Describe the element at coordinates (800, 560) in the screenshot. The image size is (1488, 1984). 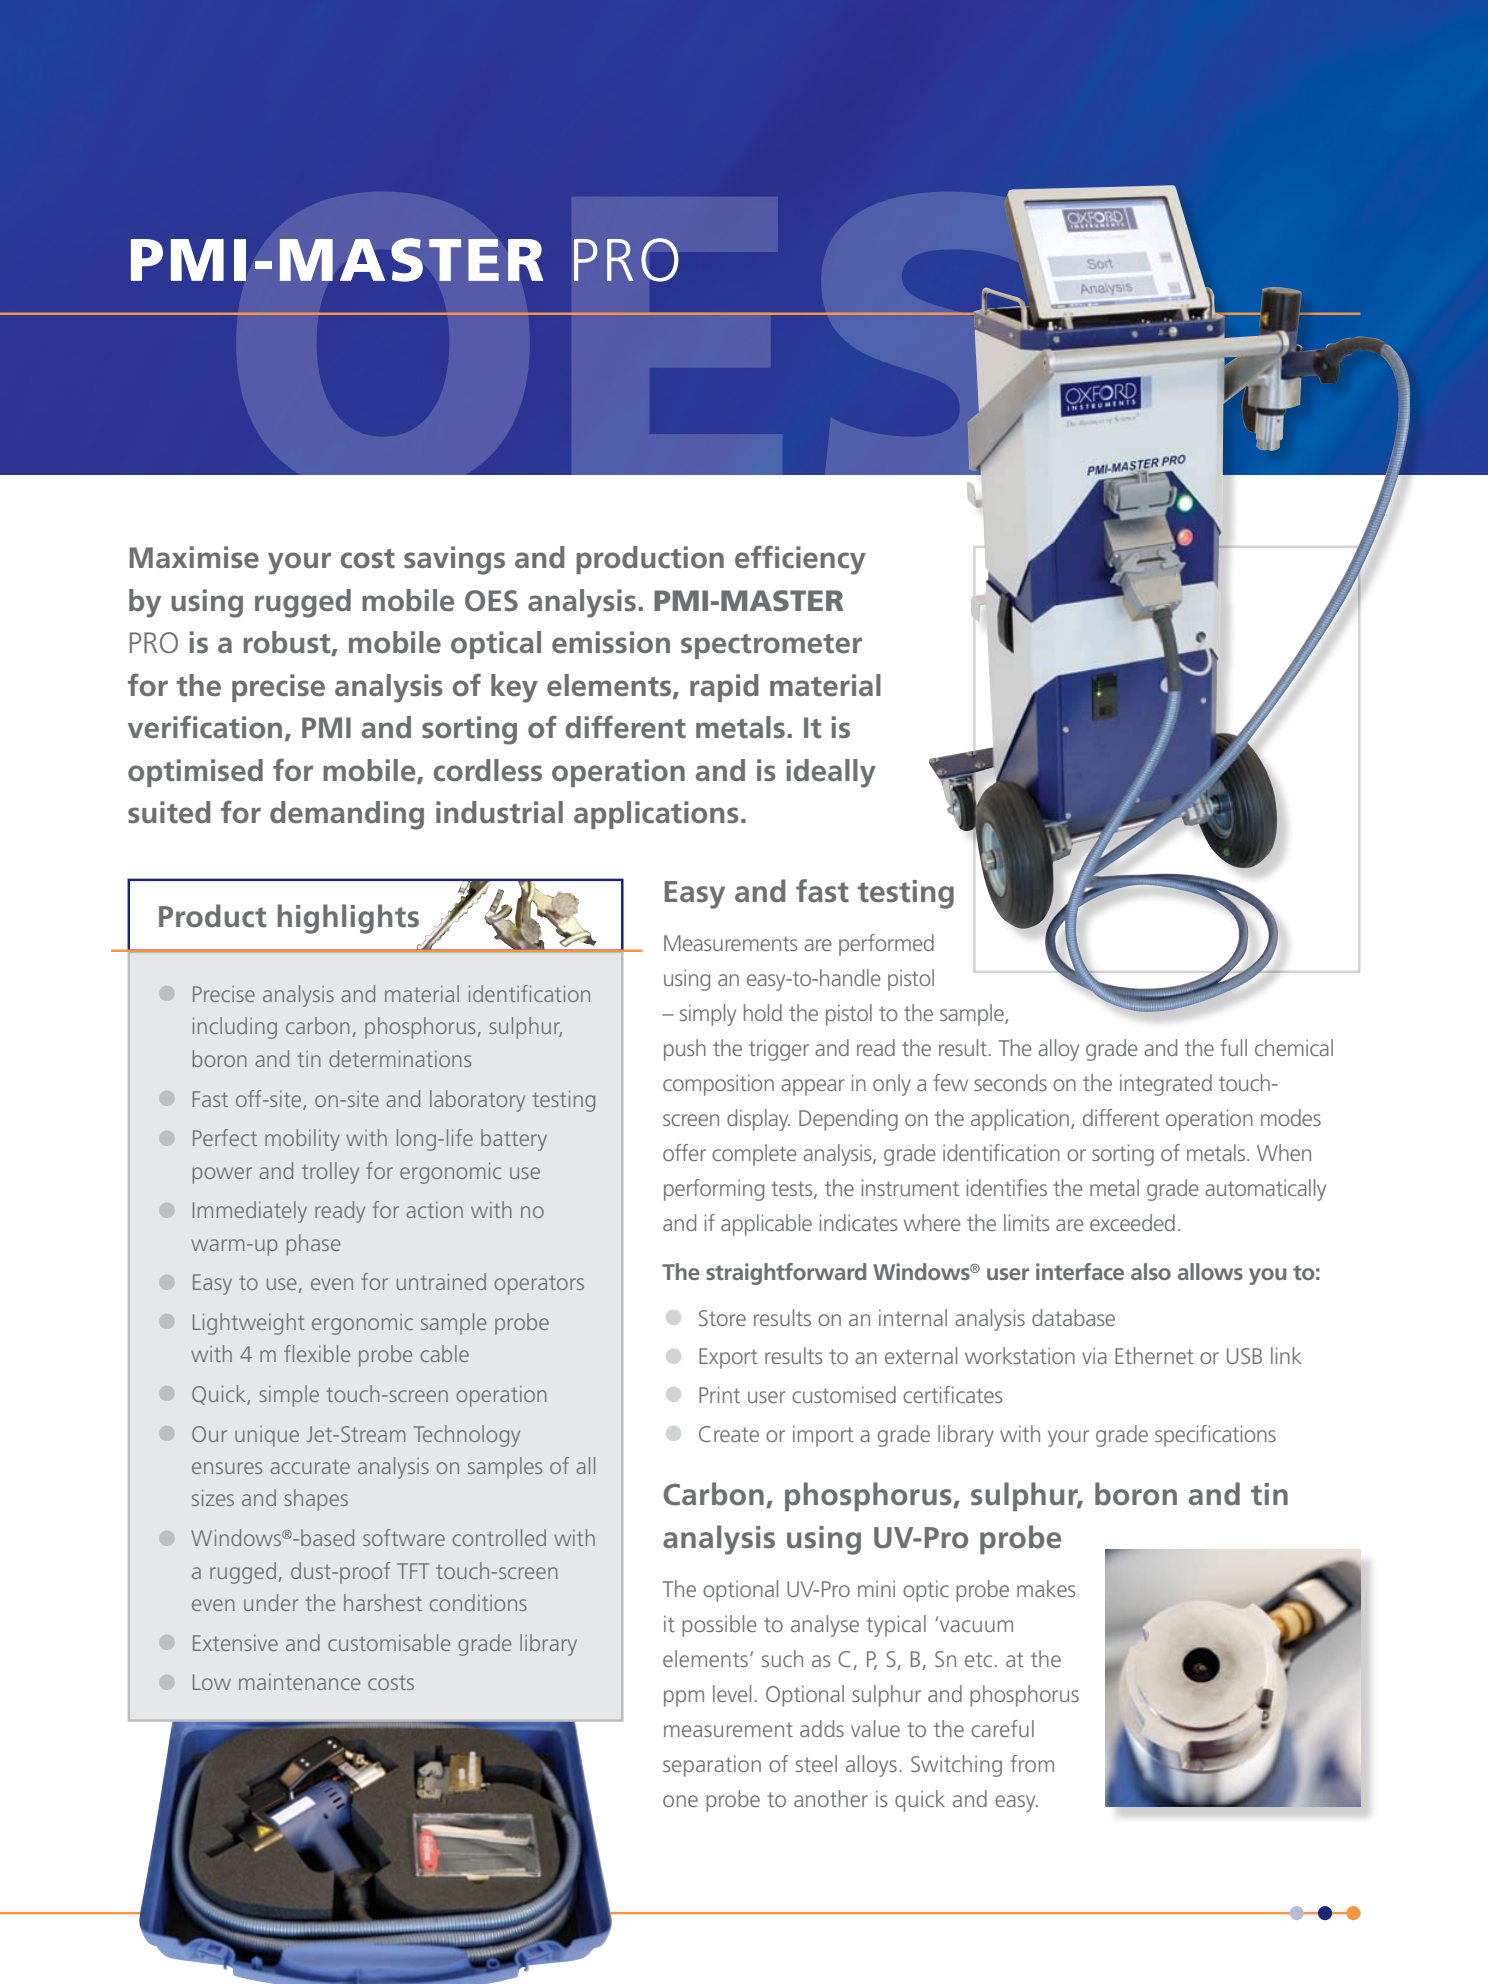
I see `efficiency` at that location.
